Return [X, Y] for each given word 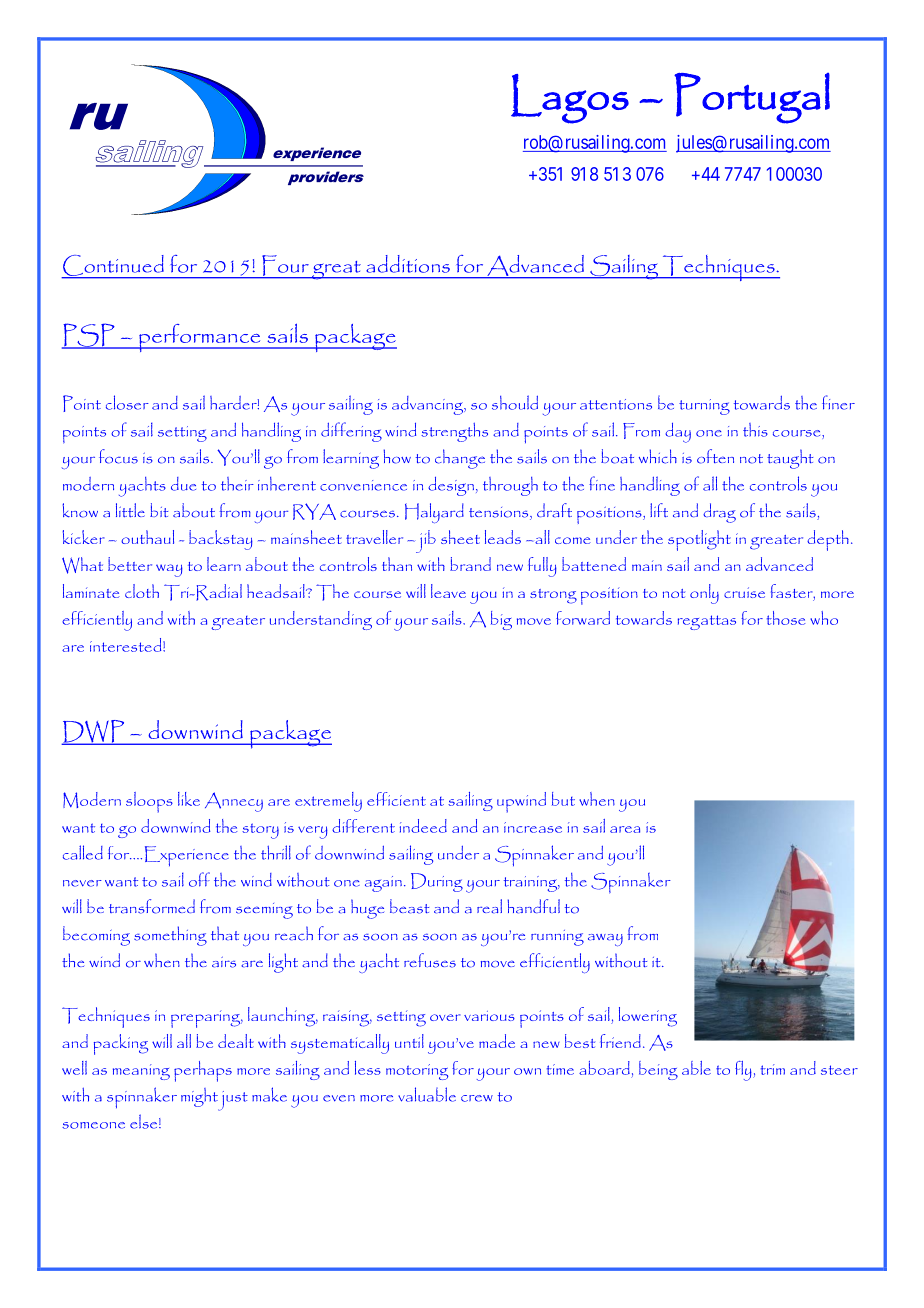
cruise [744, 592]
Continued [113, 267]
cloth [142, 591]
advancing [429, 405]
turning [704, 407]
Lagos [570, 99]
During [437, 882]
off [199, 879]
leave [448, 591]
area [625, 829]
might [199, 1097]
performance [200, 338]
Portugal [752, 98]
